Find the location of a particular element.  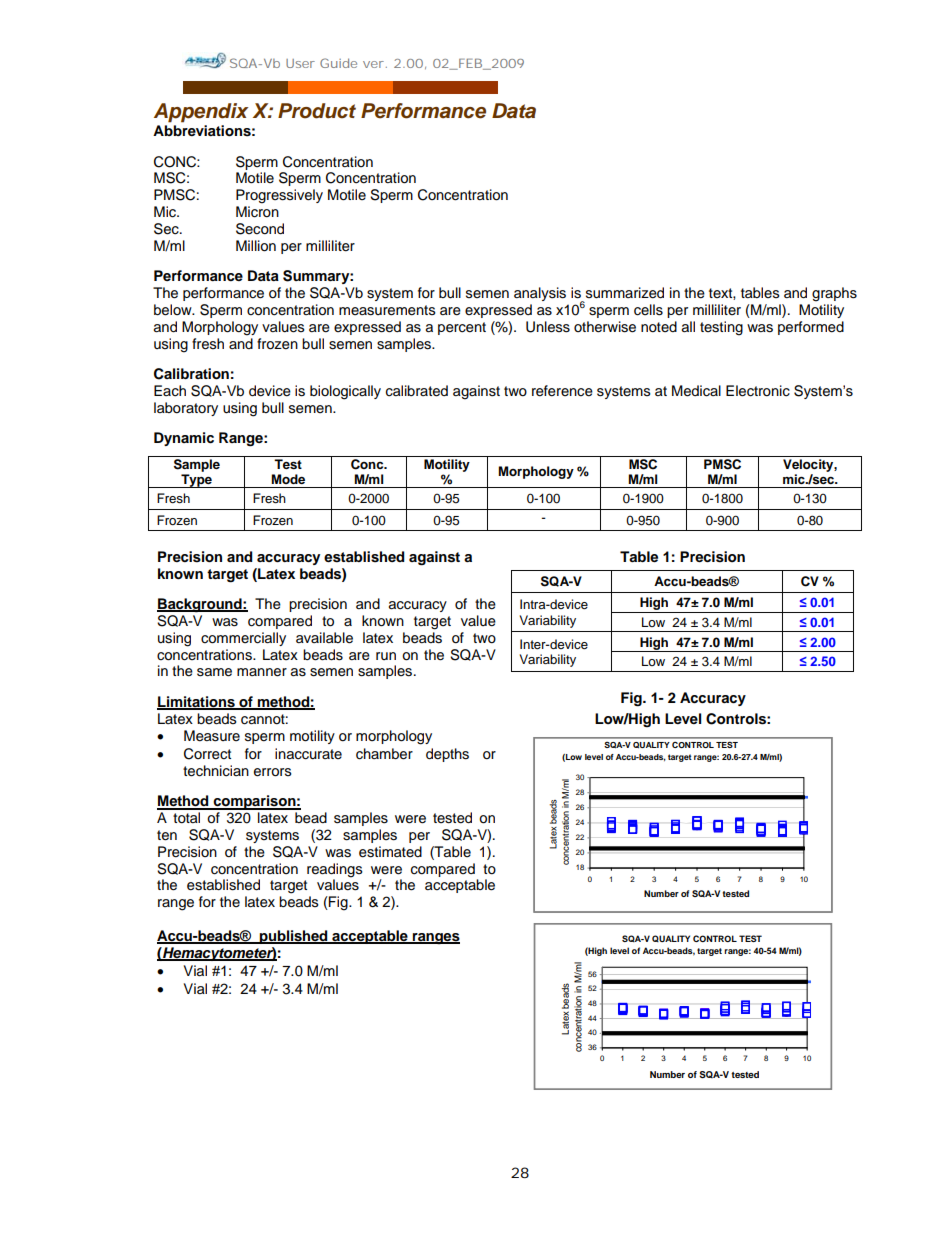

Appendix is located at coordinates (201, 113).
